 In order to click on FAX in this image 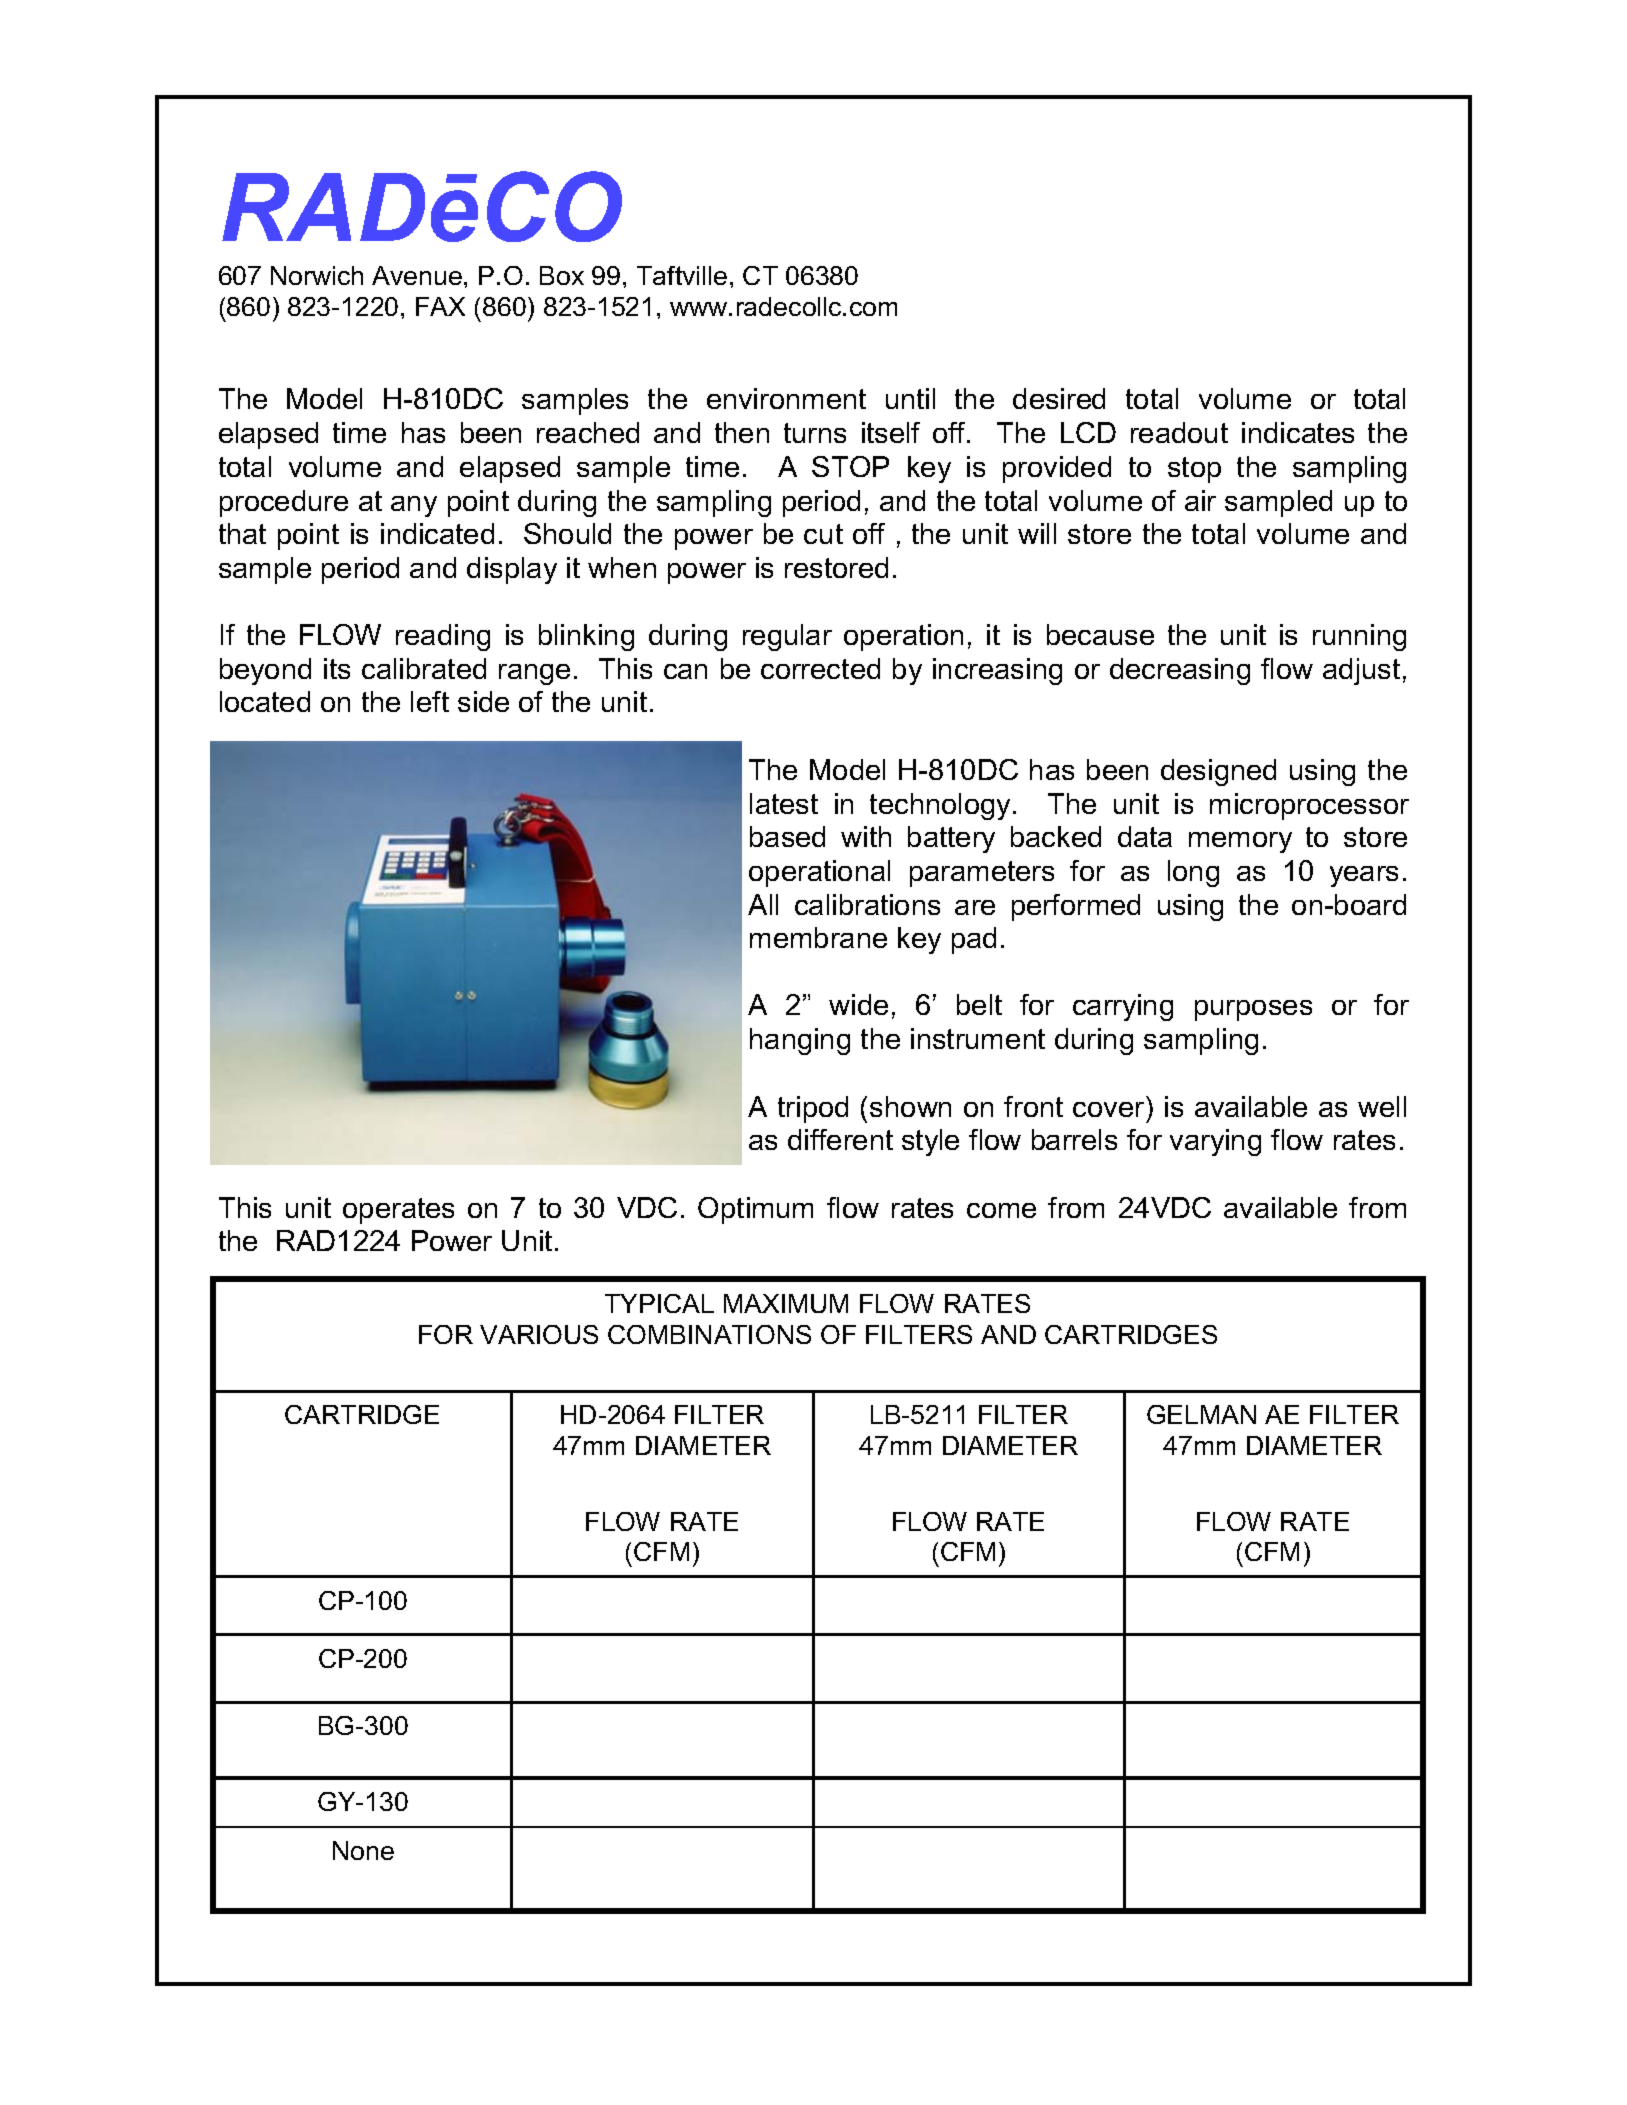, I will do `click(440, 306)`.
